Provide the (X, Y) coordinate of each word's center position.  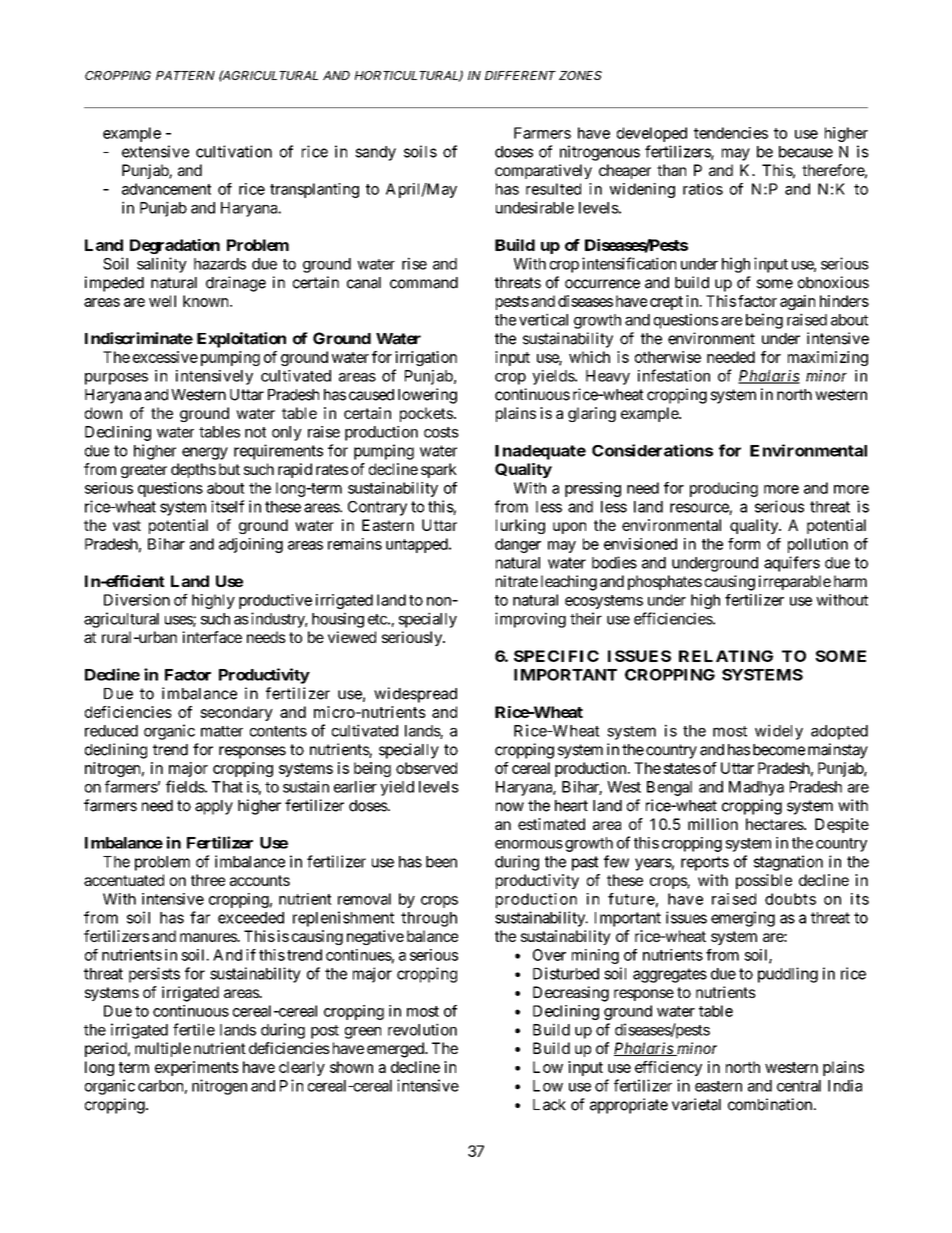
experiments (197, 1068)
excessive (165, 357)
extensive (155, 151)
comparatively (543, 171)
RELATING (726, 656)
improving (530, 620)
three (208, 880)
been (441, 862)
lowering (427, 396)
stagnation (788, 863)
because (806, 152)
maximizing (828, 358)
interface (212, 637)
